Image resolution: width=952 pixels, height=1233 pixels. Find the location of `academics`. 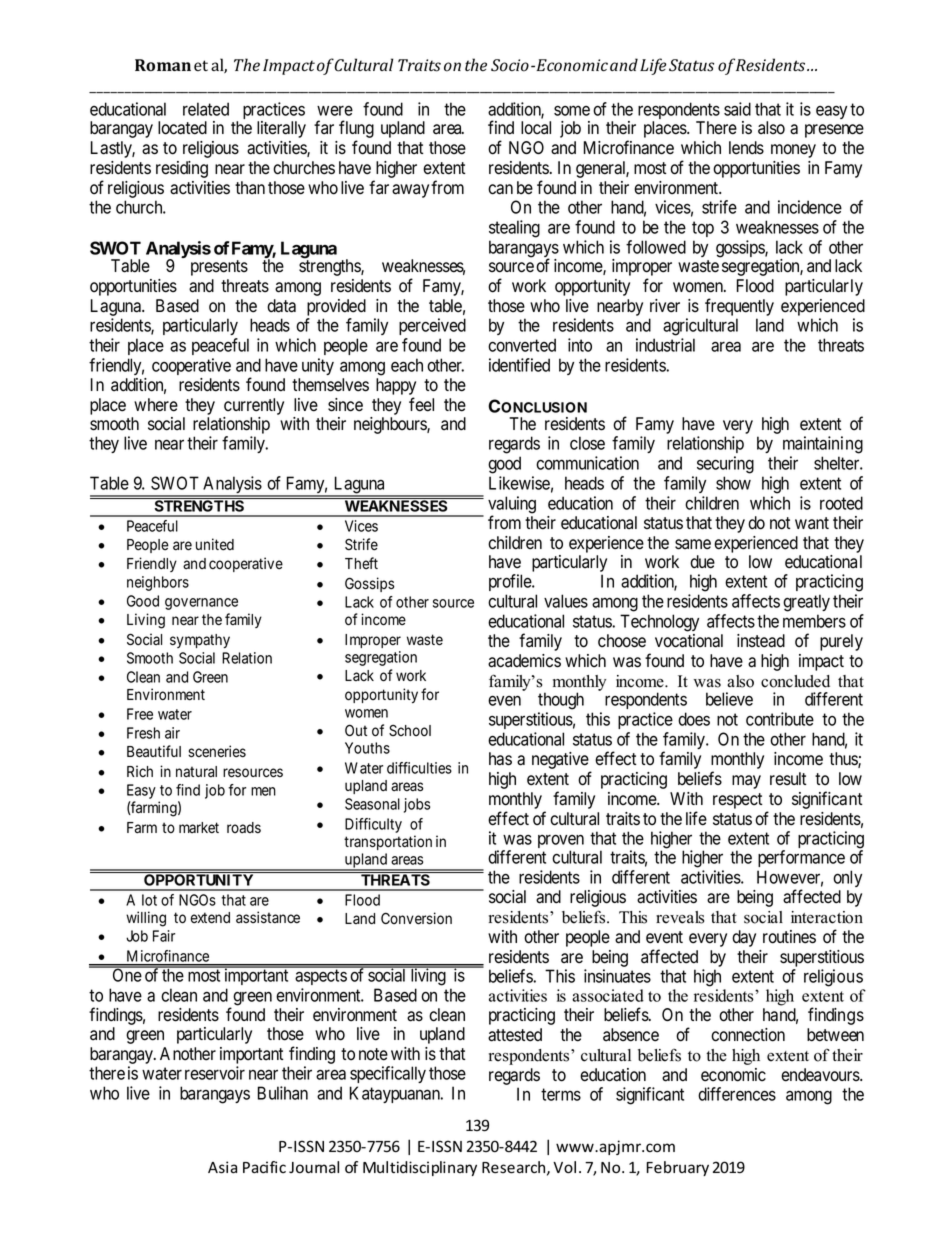

academics is located at coordinates (524, 661).
